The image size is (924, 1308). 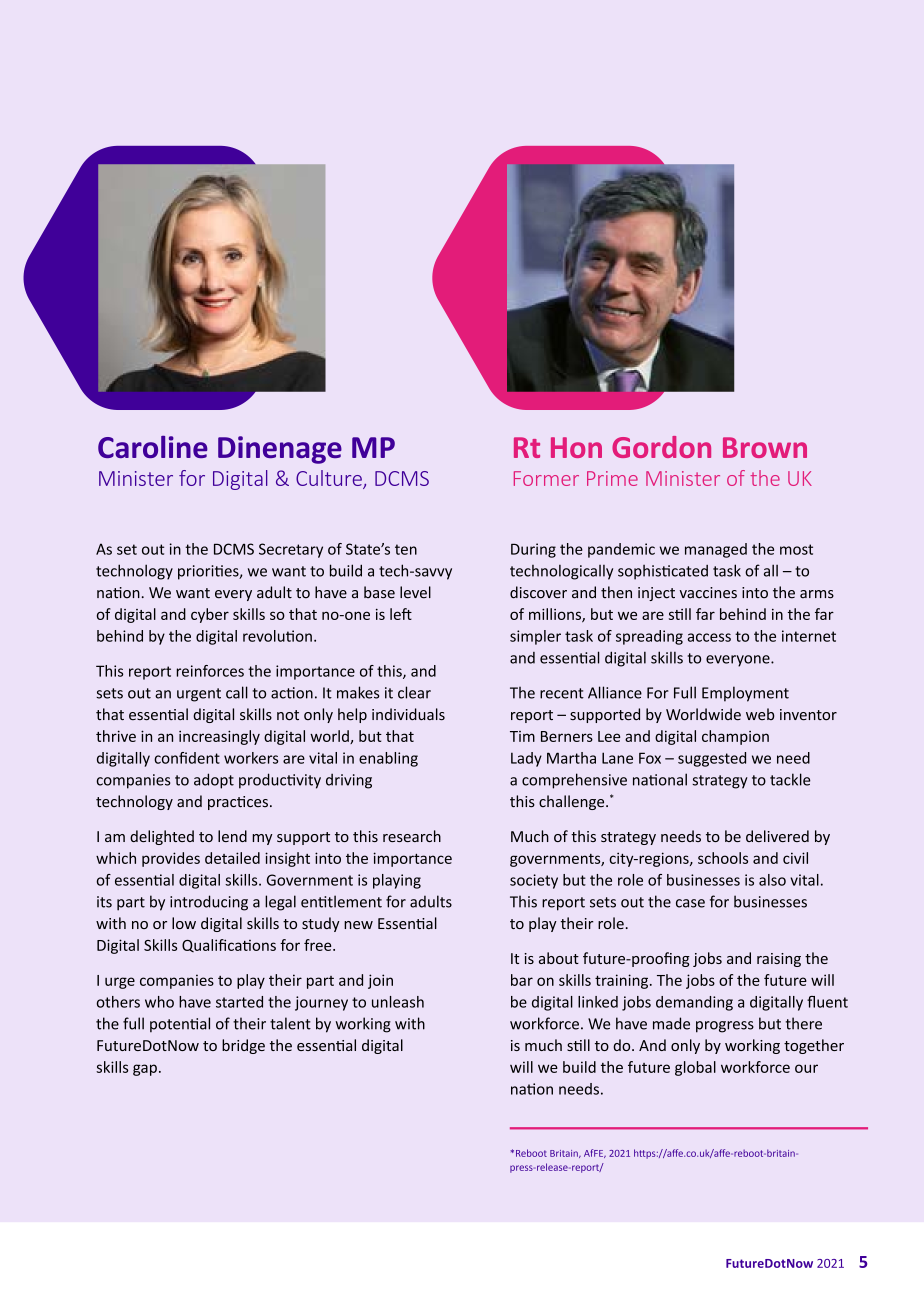 What do you see at coordinates (765, 447) in the page?
I see `Brown` at bounding box center [765, 447].
